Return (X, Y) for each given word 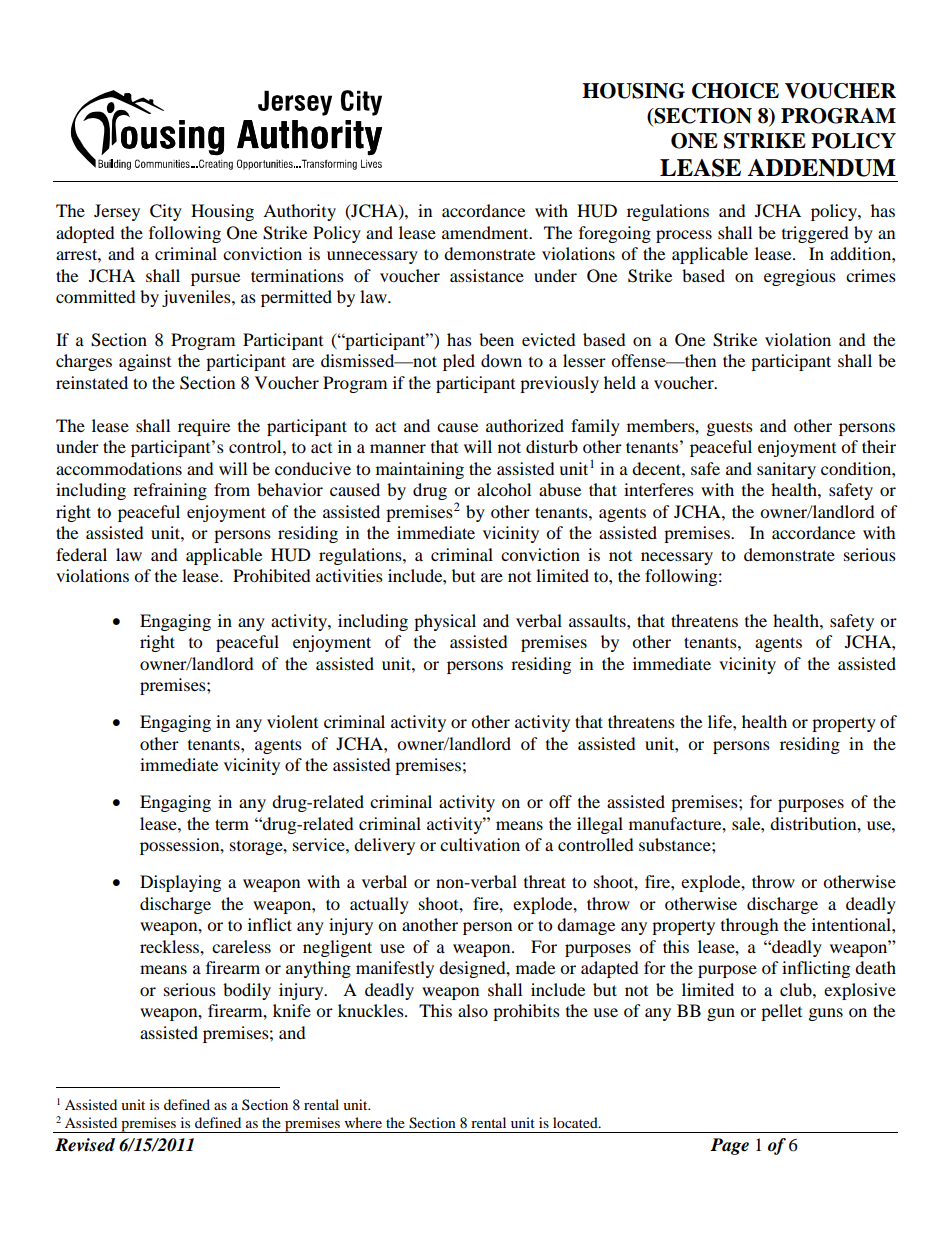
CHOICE (735, 91)
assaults (598, 620)
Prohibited (272, 575)
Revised (85, 1145)
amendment (486, 232)
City (166, 212)
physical (445, 622)
